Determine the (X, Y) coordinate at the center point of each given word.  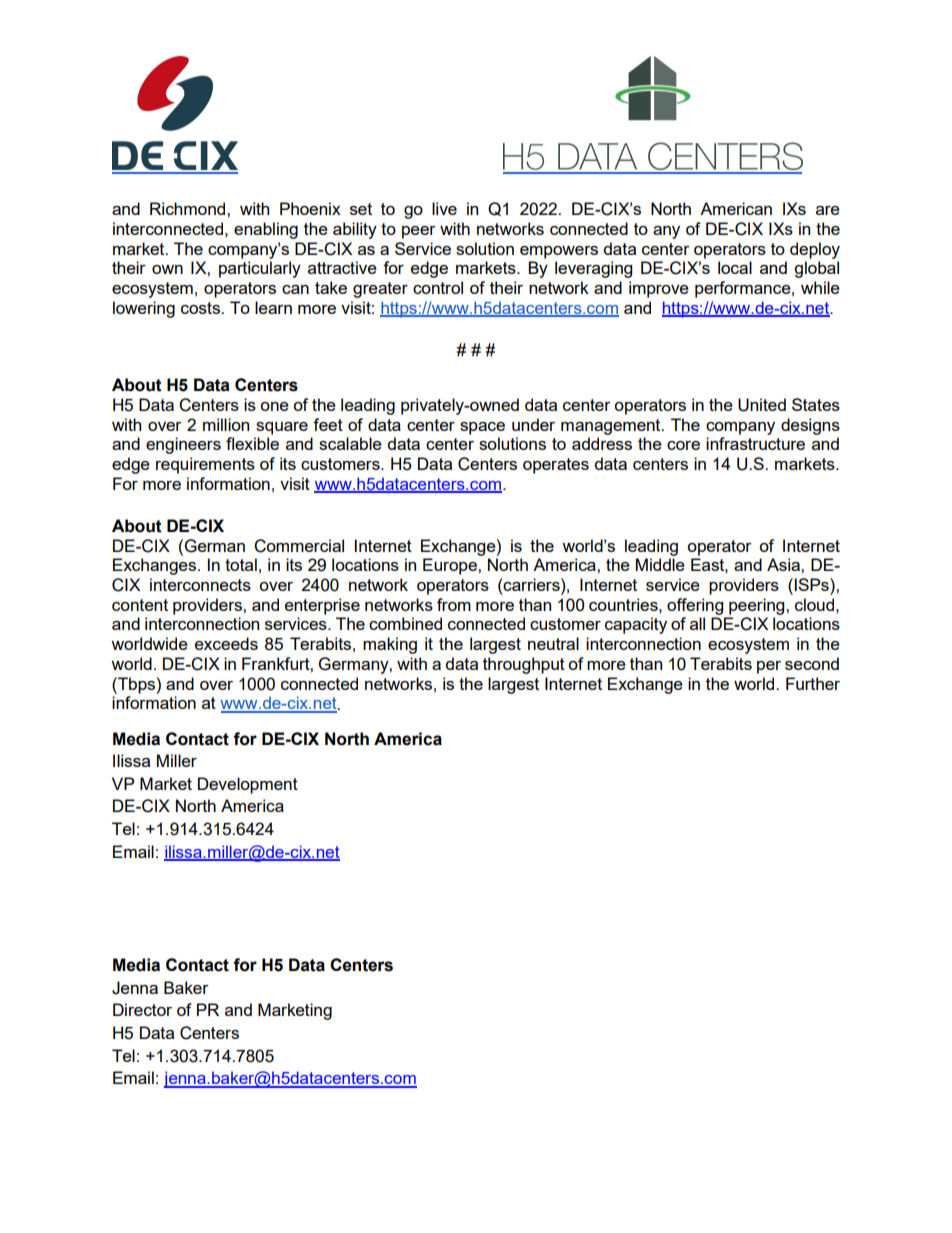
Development (248, 785)
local (735, 267)
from (454, 604)
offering (695, 606)
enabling (266, 230)
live (444, 208)
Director (142, 1009)
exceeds (226, 643)
